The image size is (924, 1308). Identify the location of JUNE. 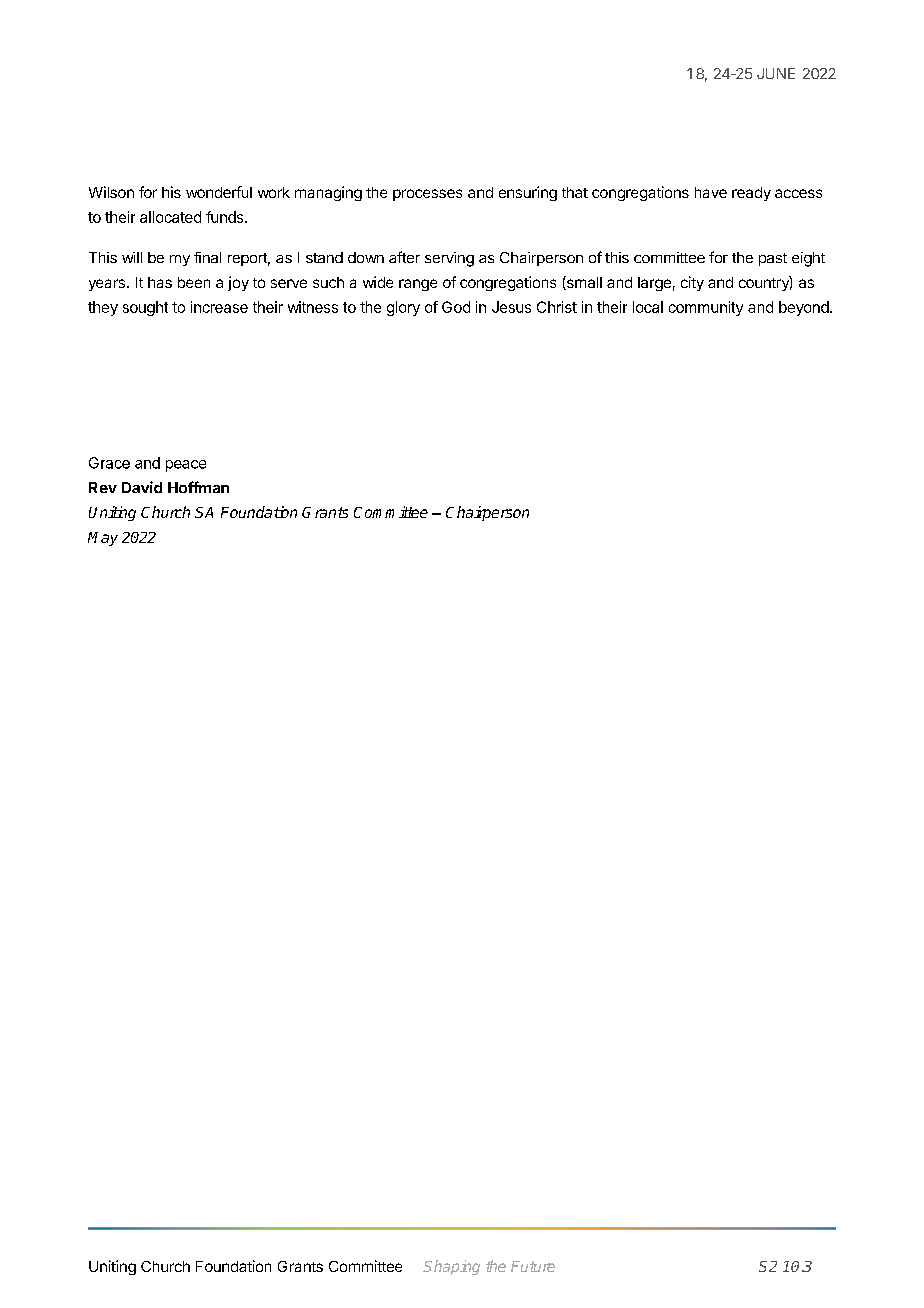
(776, 73).
